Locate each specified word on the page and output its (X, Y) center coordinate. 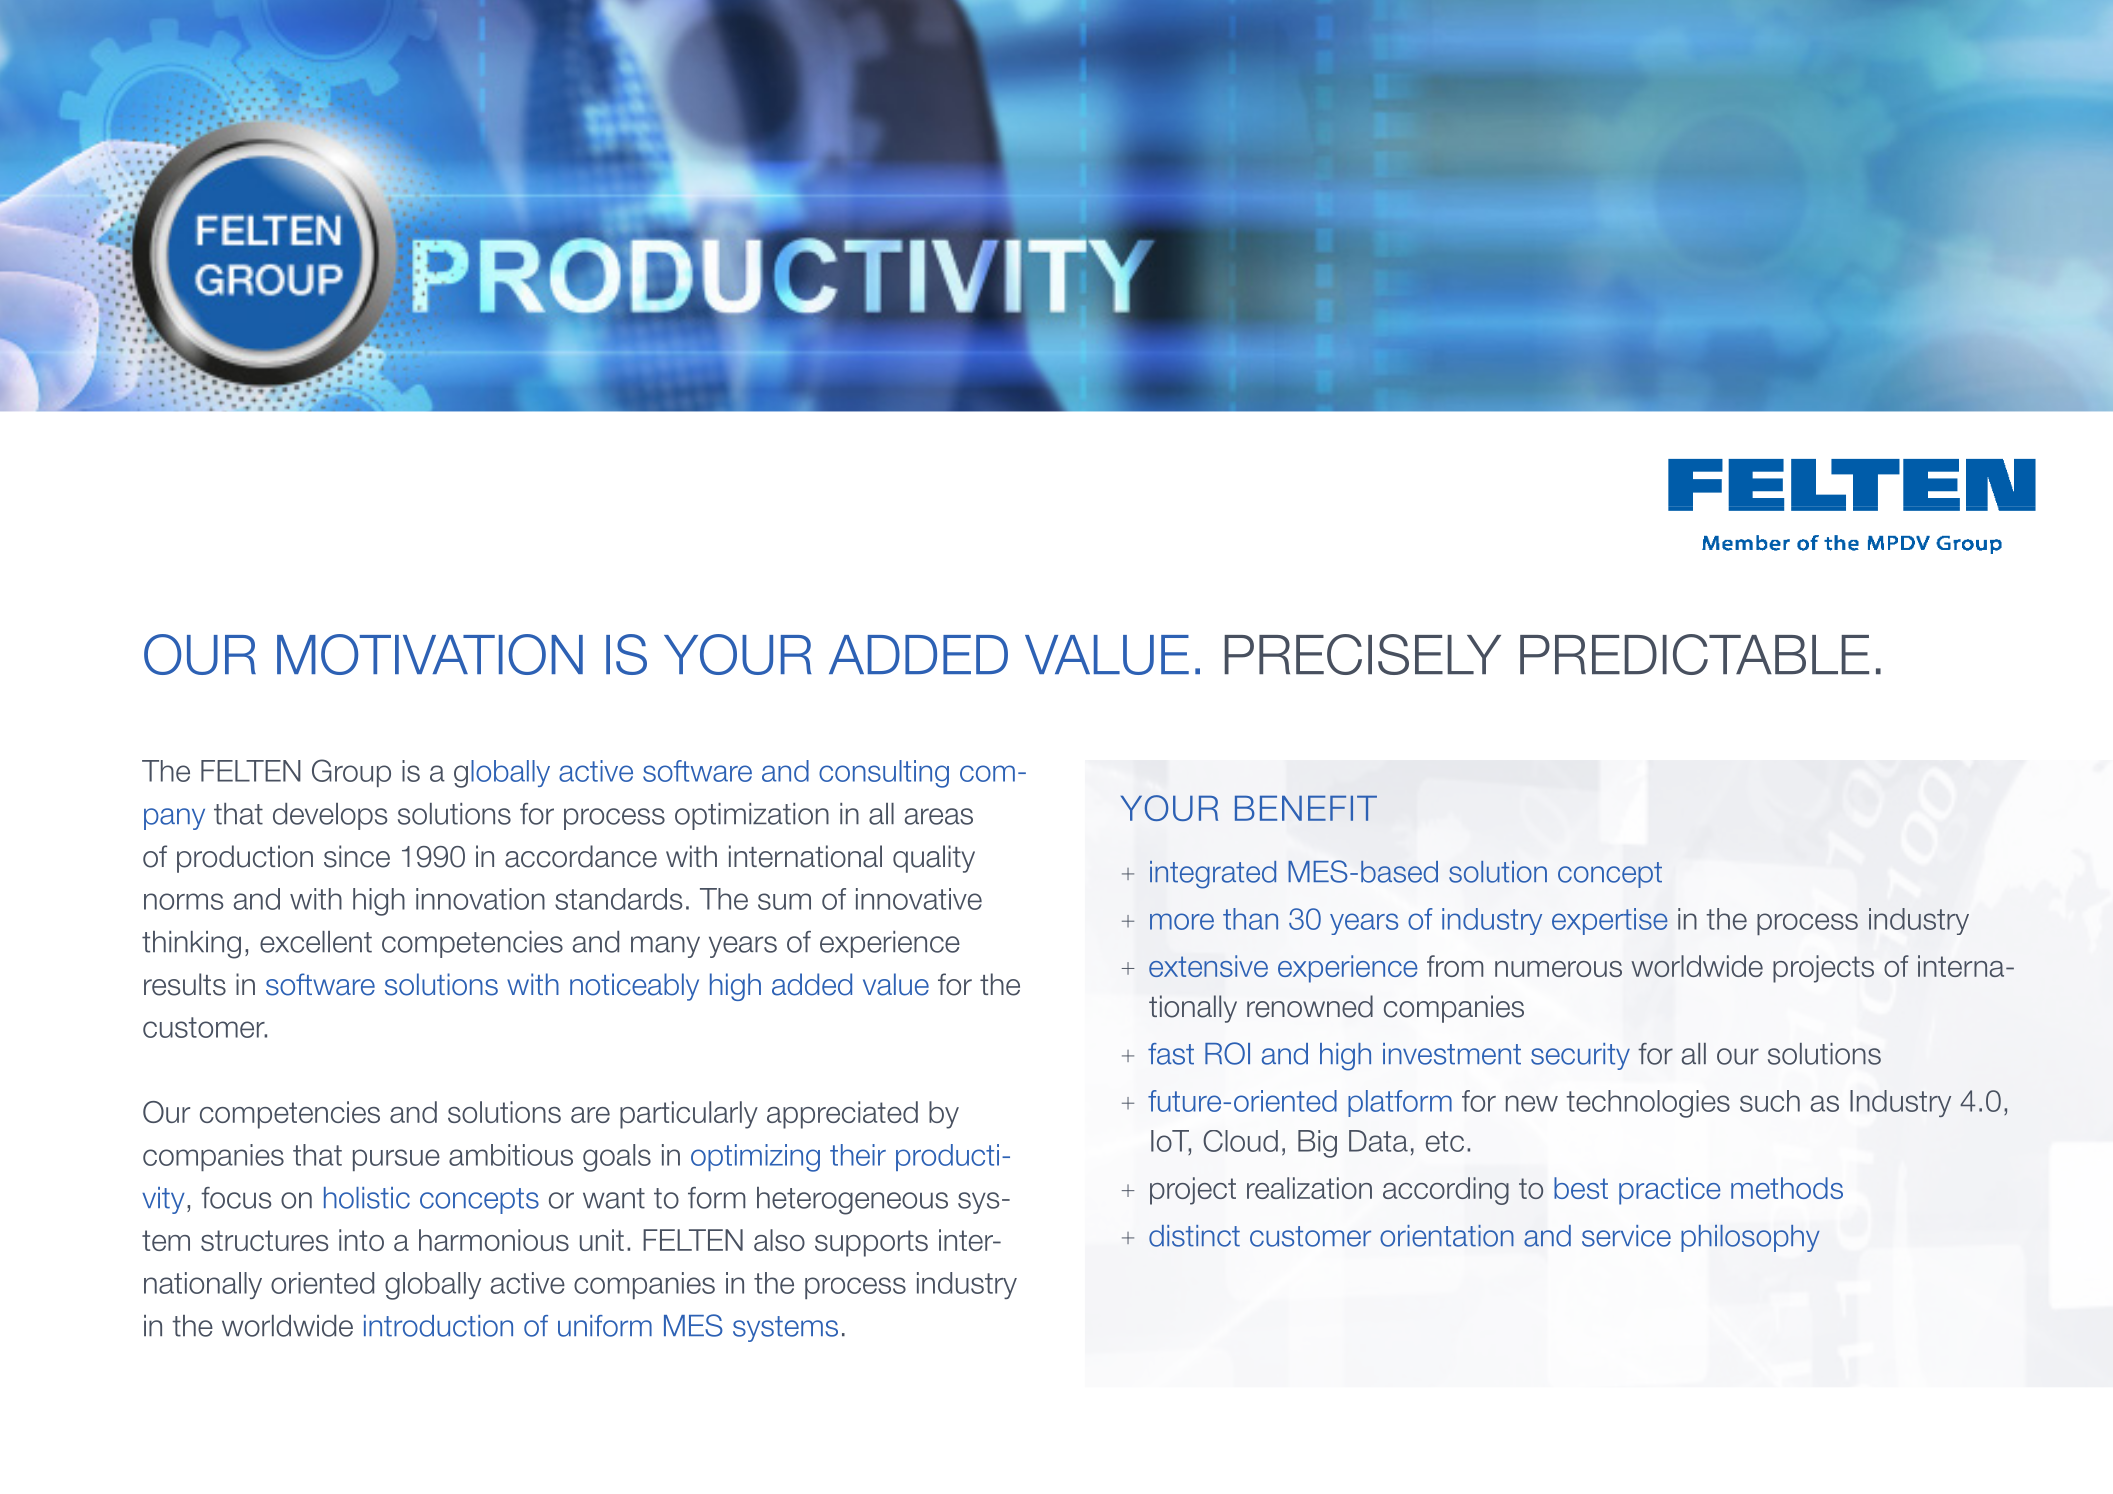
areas (939, 816)
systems (785, 1329)
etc (1445, 1141)
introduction (438, 1326)
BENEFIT (1306, 808)
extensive (1208, 966)
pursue (396, 1160)
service (1626, 1236)
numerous (1558, 969)
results (185, 984)
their (858, 1155)
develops (330, 816)
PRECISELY (1362, 654)
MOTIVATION (430, 654)
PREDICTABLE (1694, 654)
